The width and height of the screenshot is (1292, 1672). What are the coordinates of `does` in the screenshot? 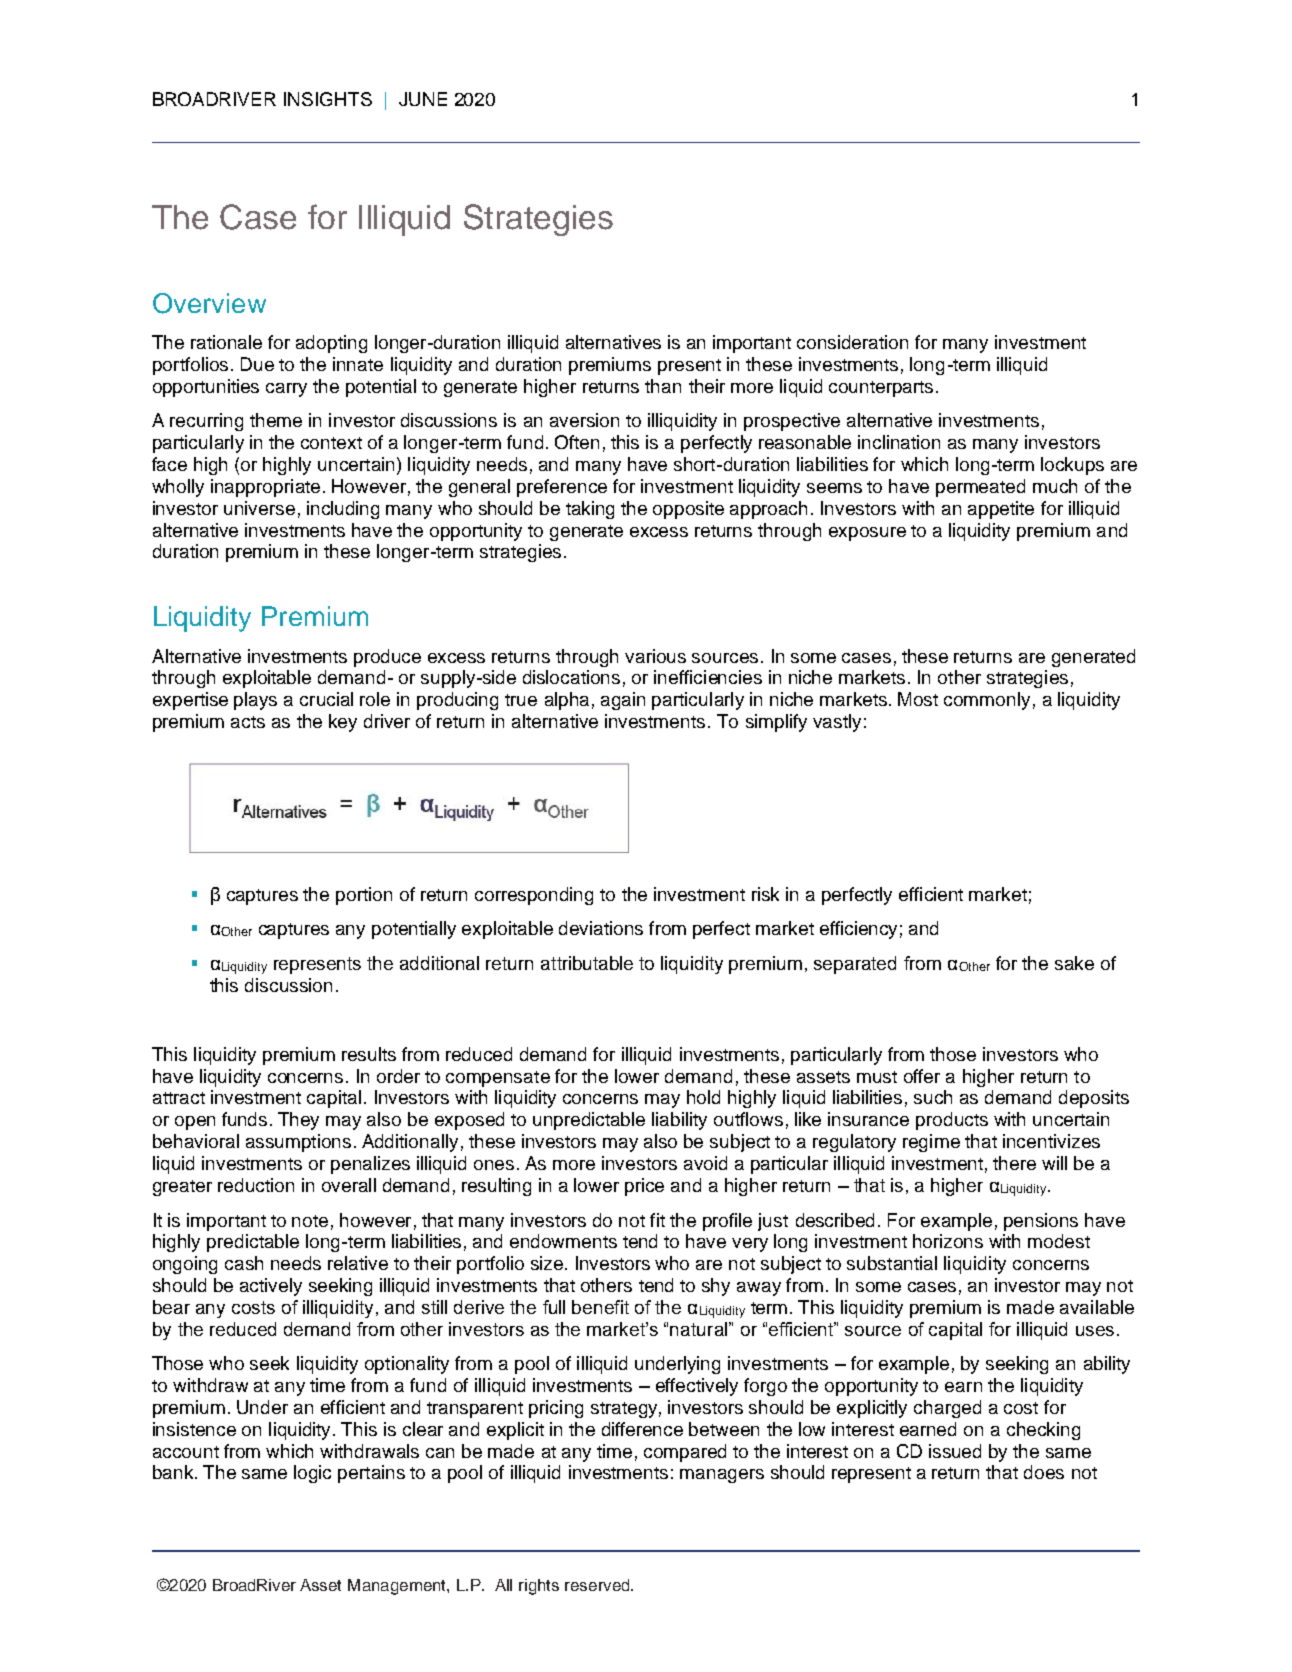 It's located at (1044, 1472).
